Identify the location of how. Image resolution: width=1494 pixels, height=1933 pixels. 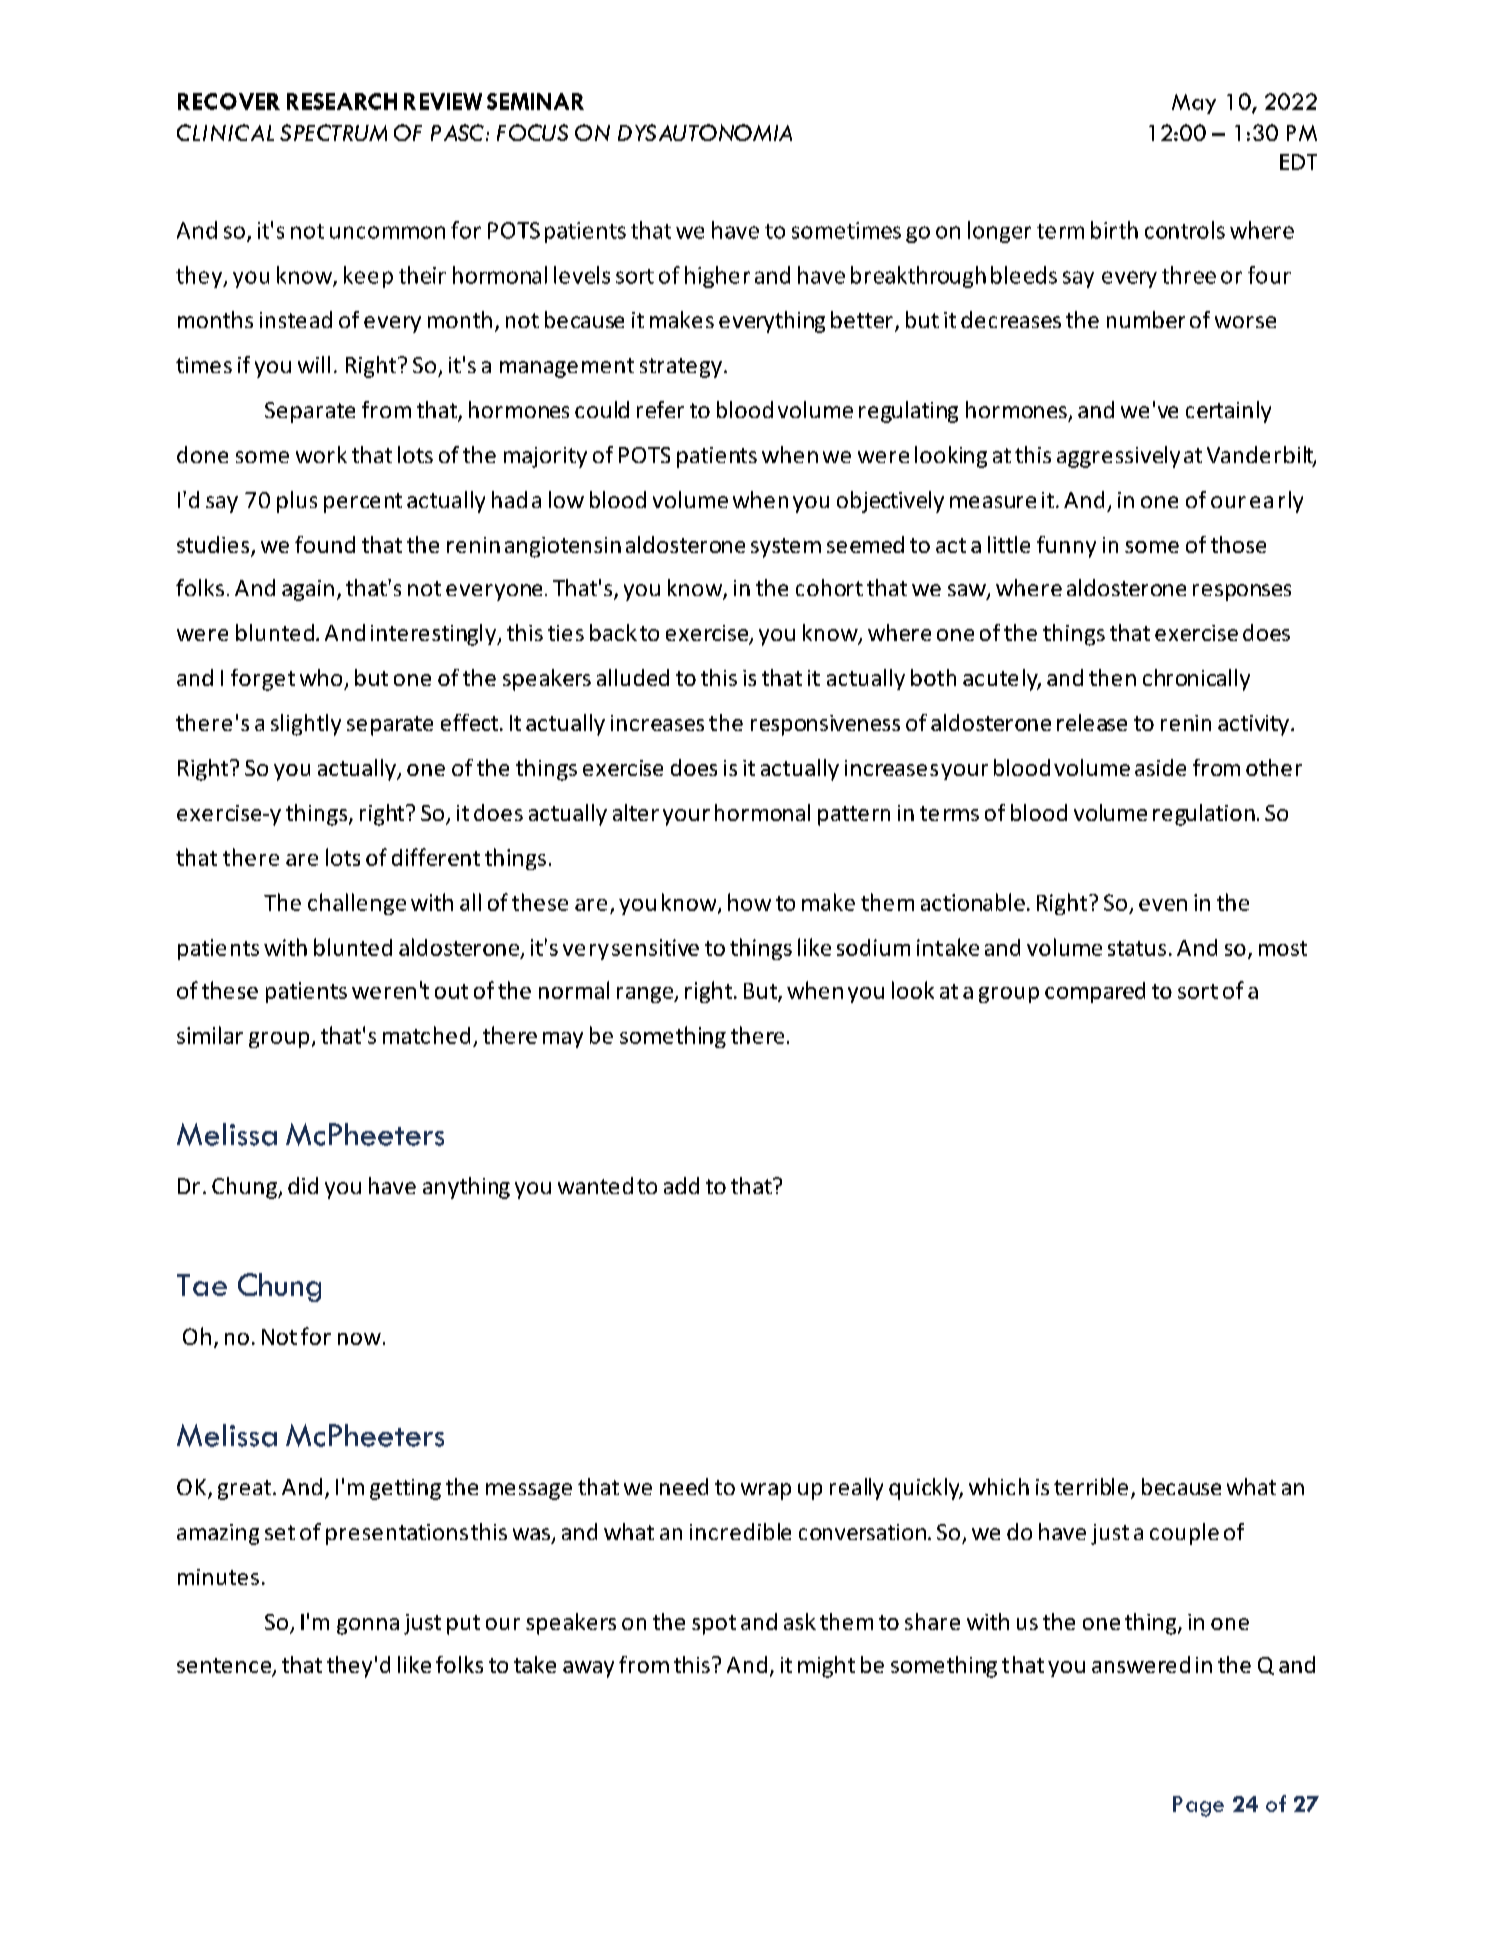
(749, 902).
